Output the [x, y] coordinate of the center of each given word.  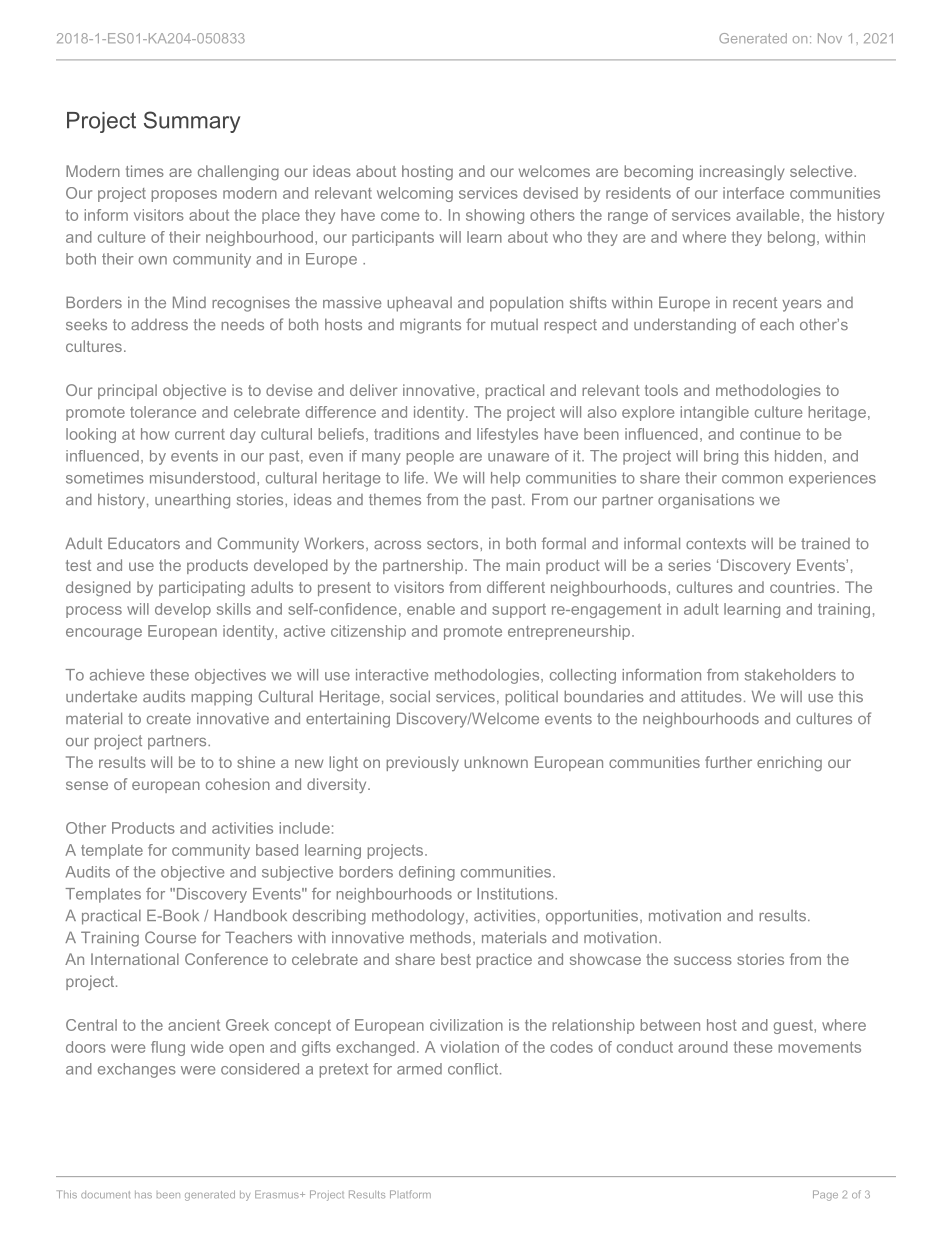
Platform [410, 1194]
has [143, 1195]
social [410, 696]
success [703, 960]
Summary [192, 122]
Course [170, 937]
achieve [117, 675]
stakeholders [790, 675]
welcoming [415, 194]
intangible [714, 413]
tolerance [163, 412]
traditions [406, 434]
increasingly [742, 172]
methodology [419, 917]
